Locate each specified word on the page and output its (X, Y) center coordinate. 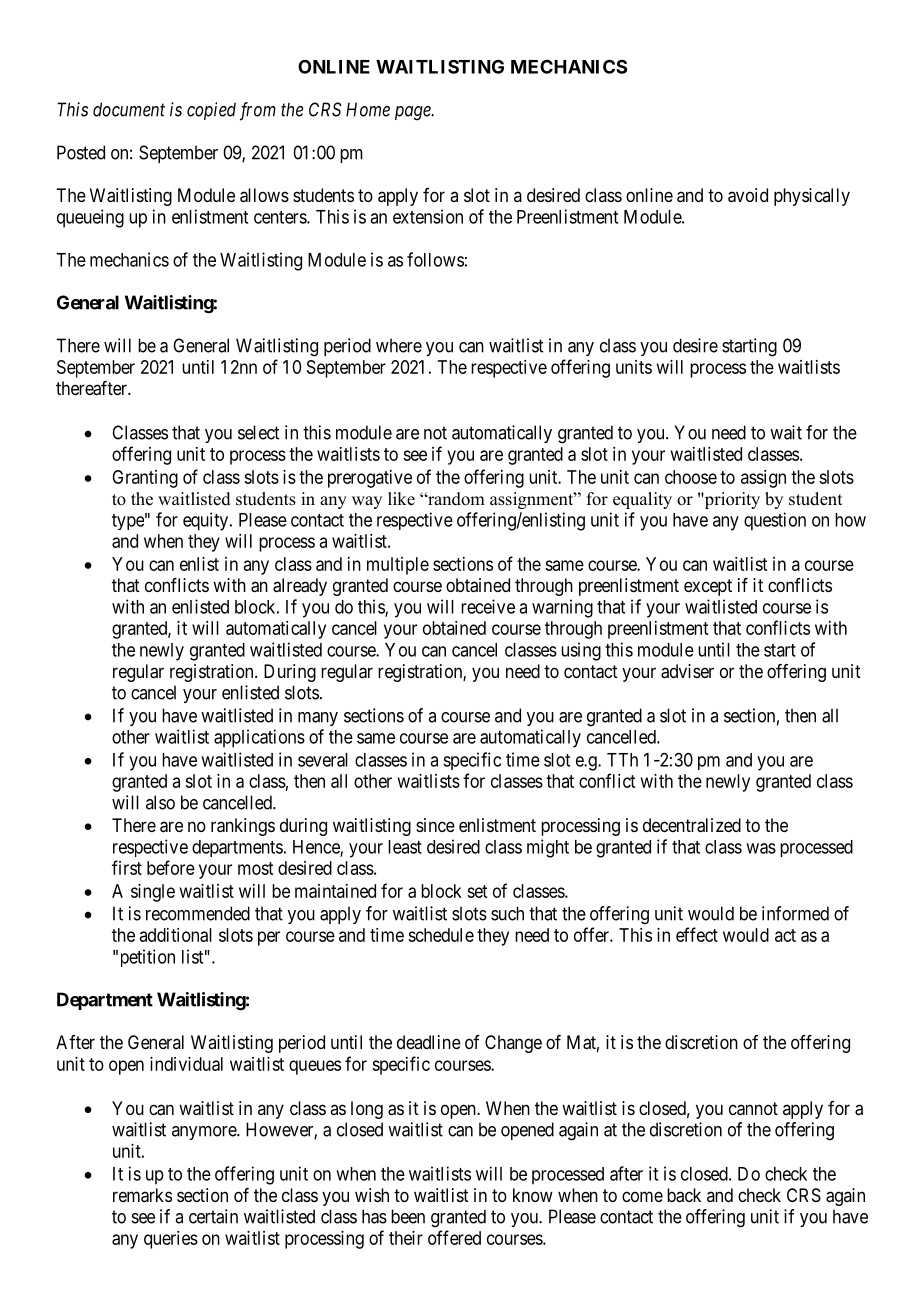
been (408, 1216)
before (171, 867)
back (684, 1195)
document (129, 109)
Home (368, 109)
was (761, 848)
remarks (142, 1195)
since (435, 825)
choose (691, 477)
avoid (748, 195)
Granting (145, 479)
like (401, 499)
